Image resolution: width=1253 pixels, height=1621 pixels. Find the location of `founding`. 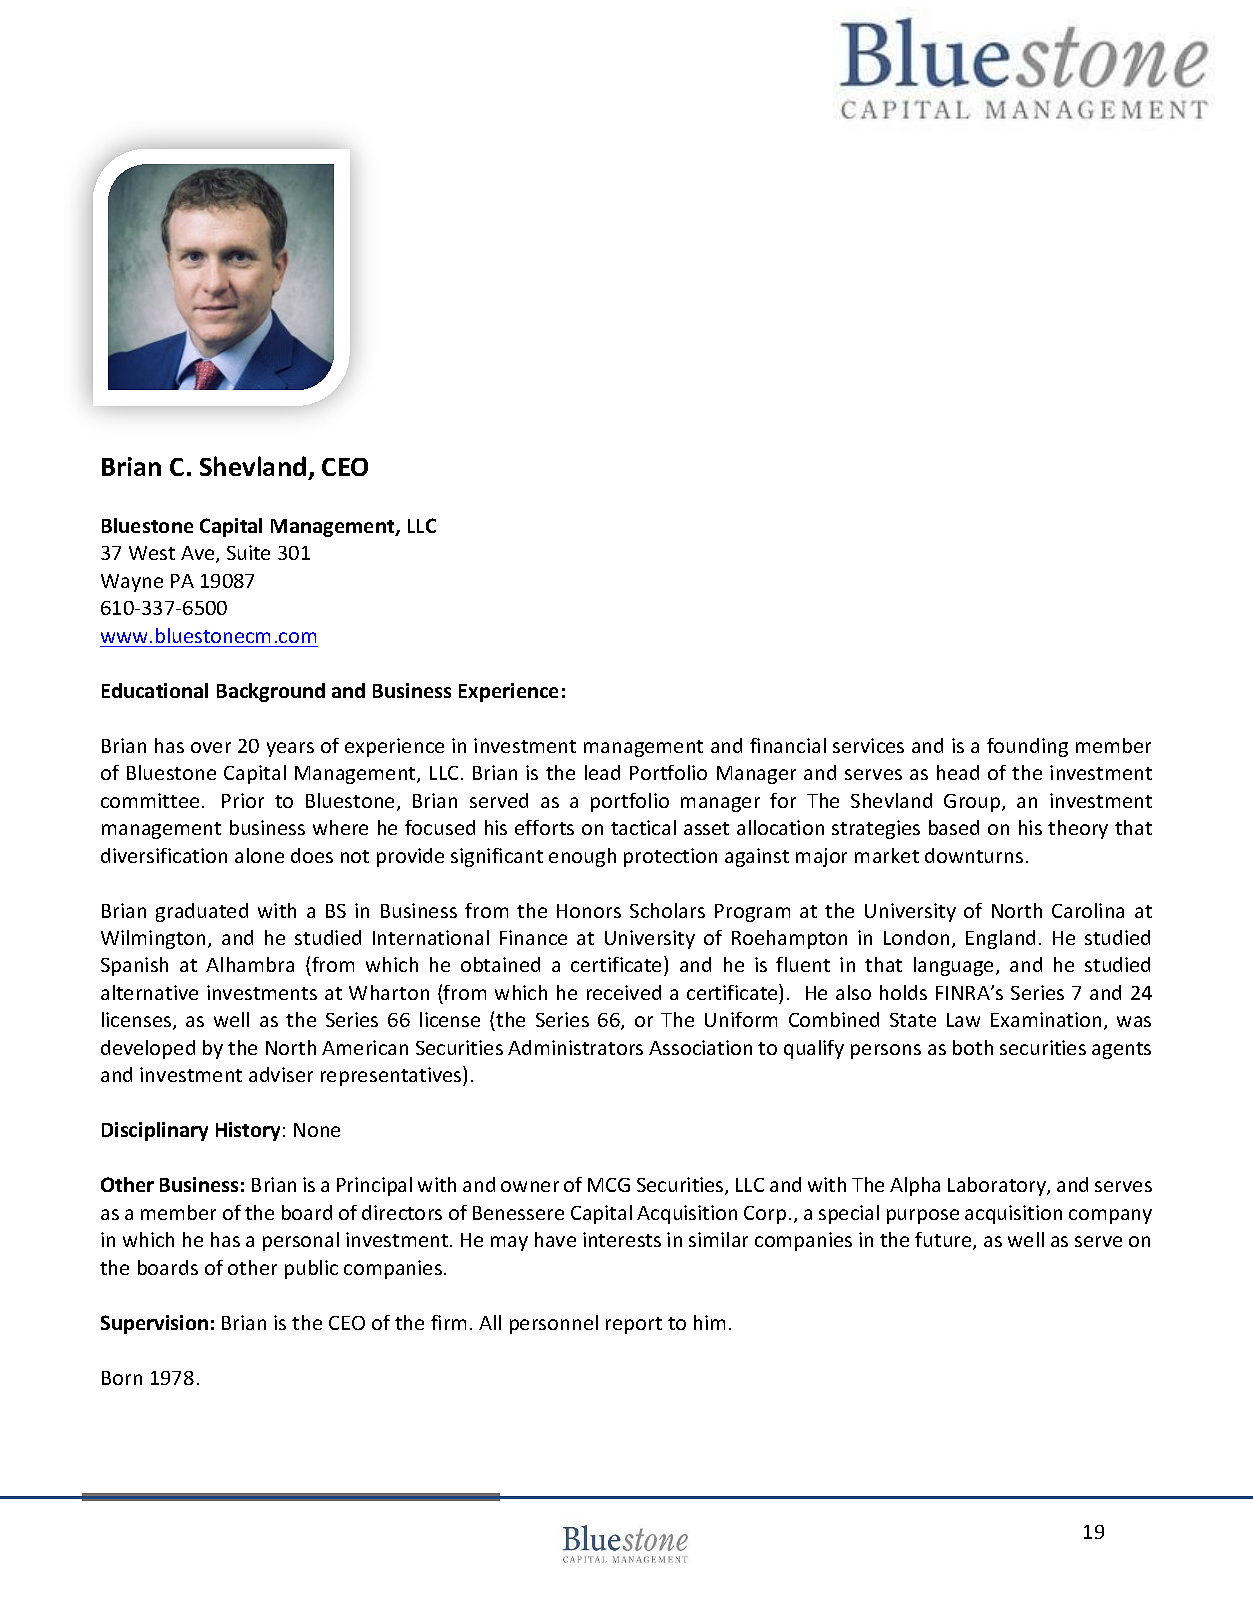

founding is located at coordinates (1027, 747).
